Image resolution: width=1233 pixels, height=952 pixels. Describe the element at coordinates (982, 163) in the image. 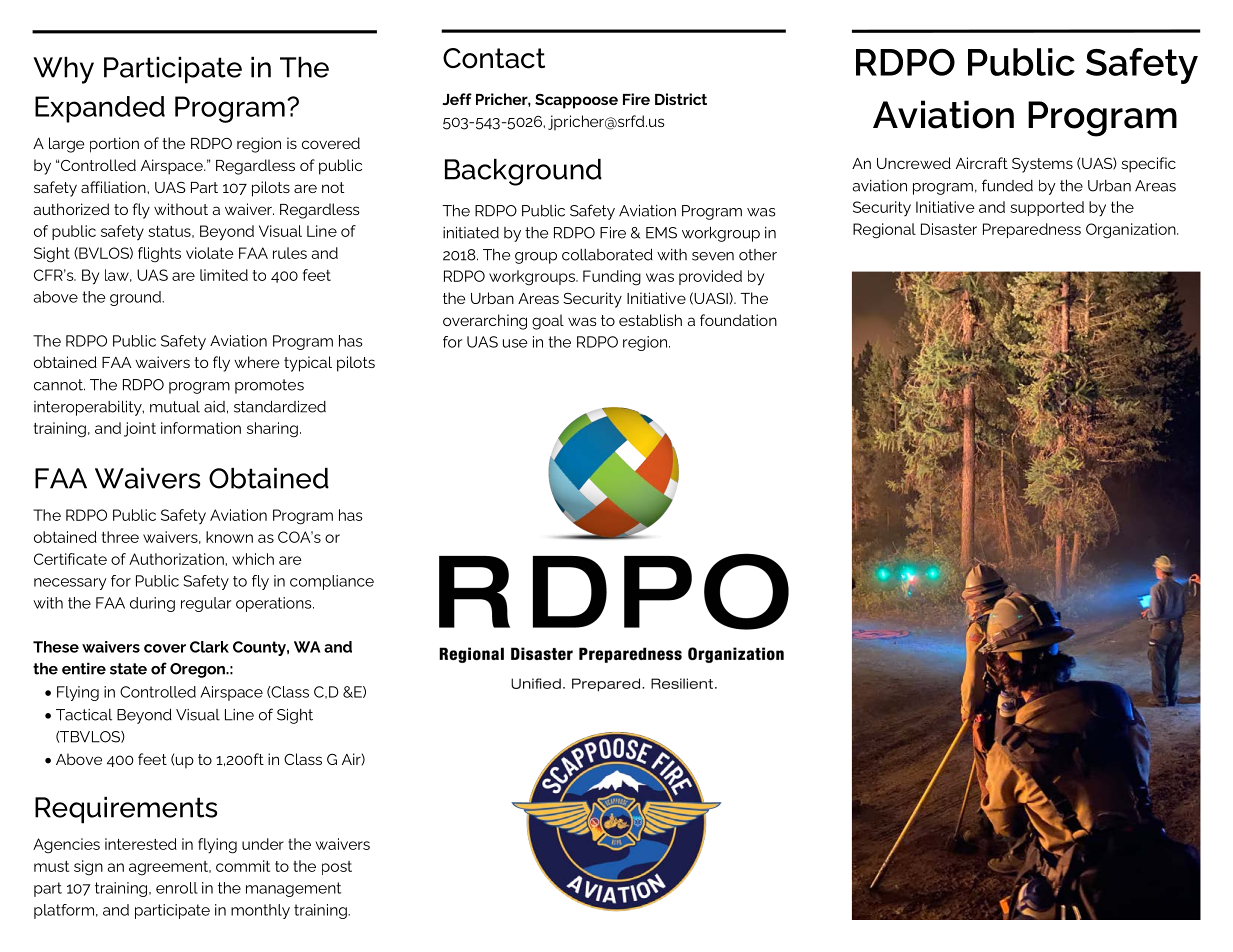

I see `Aircraft` at that location.
